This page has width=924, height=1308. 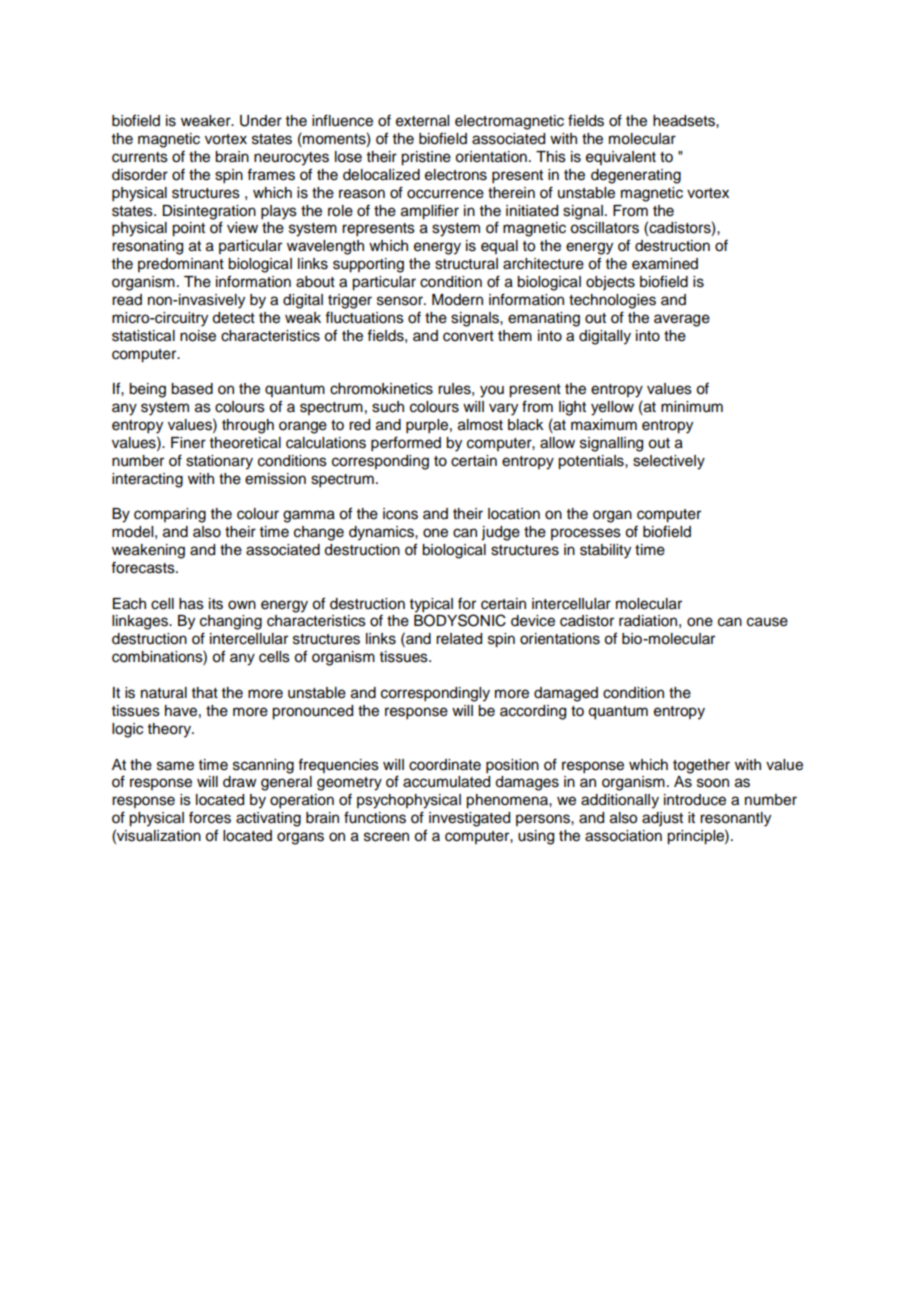 I want to click on equivalent, so click(x=621, y=158).
